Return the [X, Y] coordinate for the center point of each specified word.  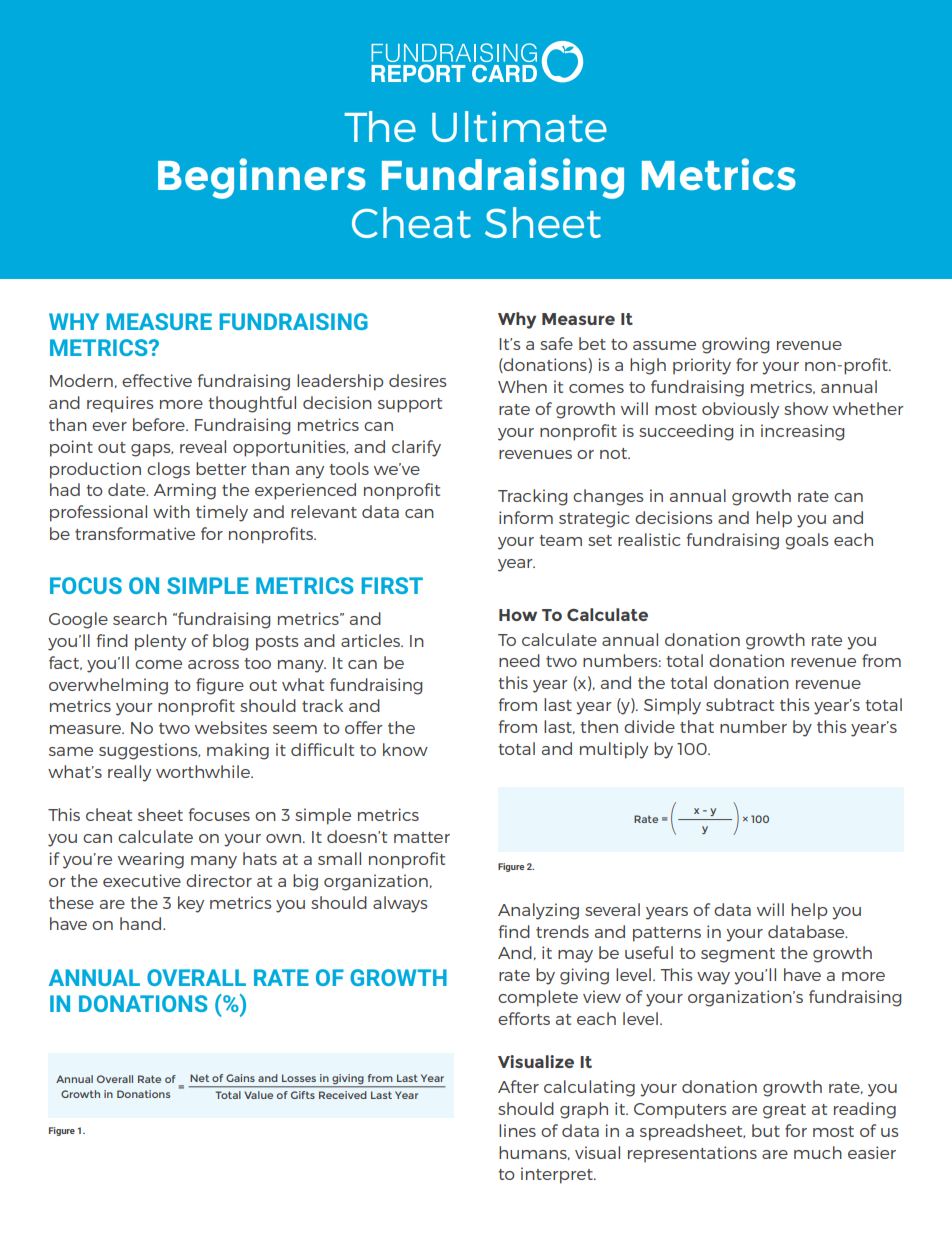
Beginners [262, 178]
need [519, 660]
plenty [160, 642]
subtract [740, 704]
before [160, 424]
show [806, 408]
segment [738, 955]
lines [517, 1130]
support [410, 405]
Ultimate [519, 126]
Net [199, 1078]
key [191, 904]
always [400, 904]
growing [735, 345]
